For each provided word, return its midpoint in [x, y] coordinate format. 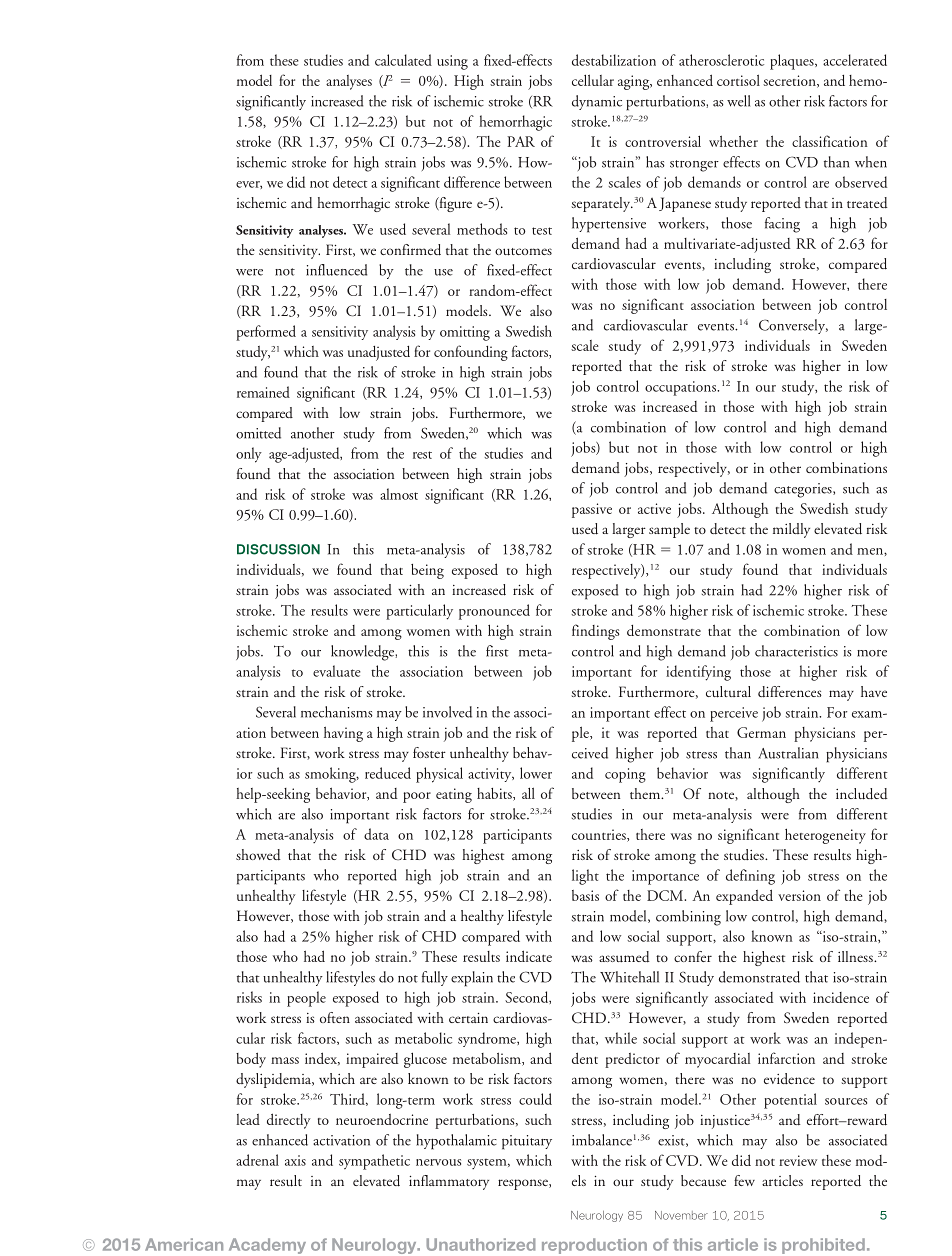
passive [592, 510]
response [524, 1184]
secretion [790, 81]
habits [495, 794]
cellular [593, 80]
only [249, 455]
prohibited [823, 1246]
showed [258, 855]
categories [804, 490]
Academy [267, 1246]
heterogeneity [825, 836]
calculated [403, 60]
